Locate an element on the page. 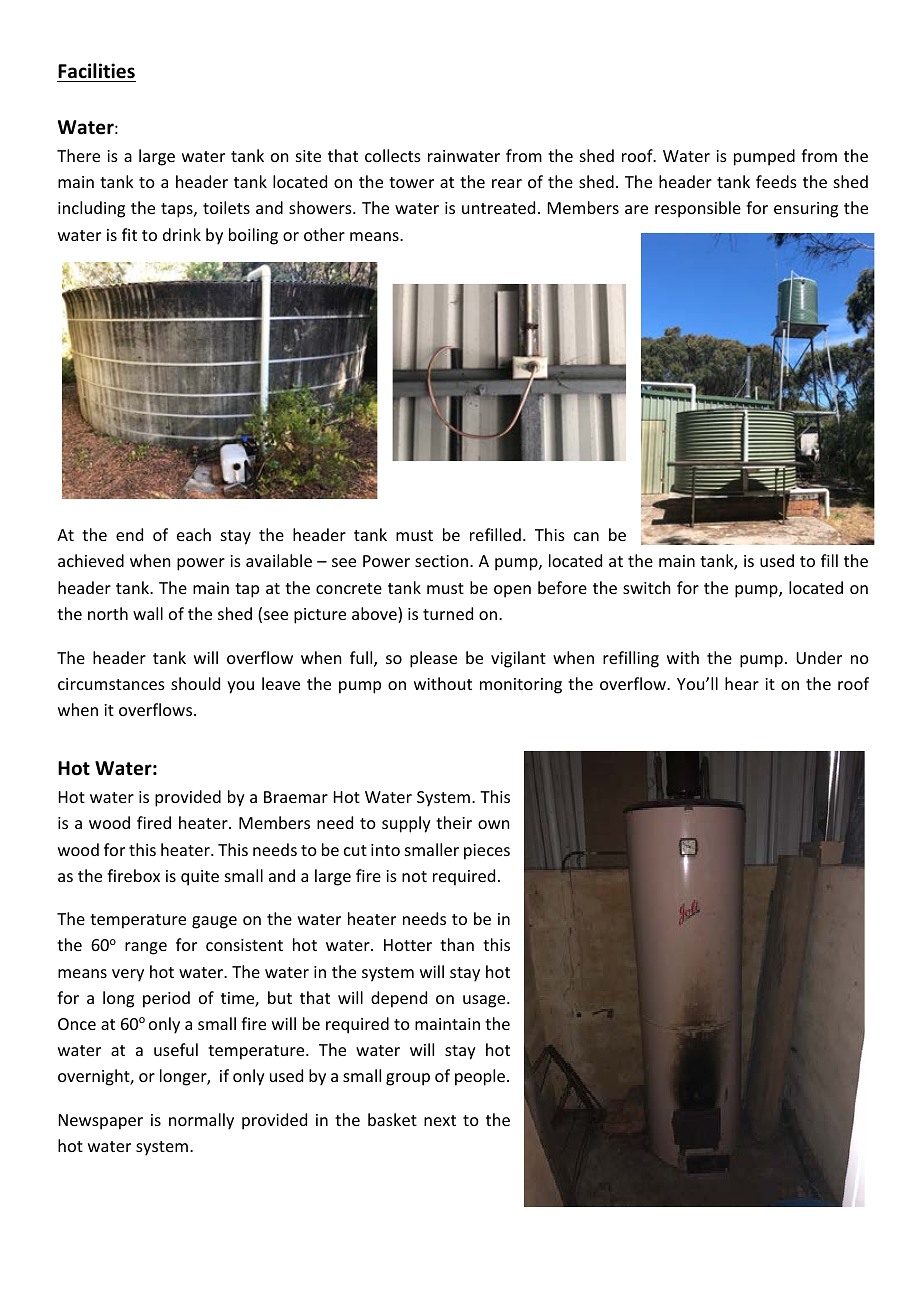  collects is located at coordinates (393, 155).
